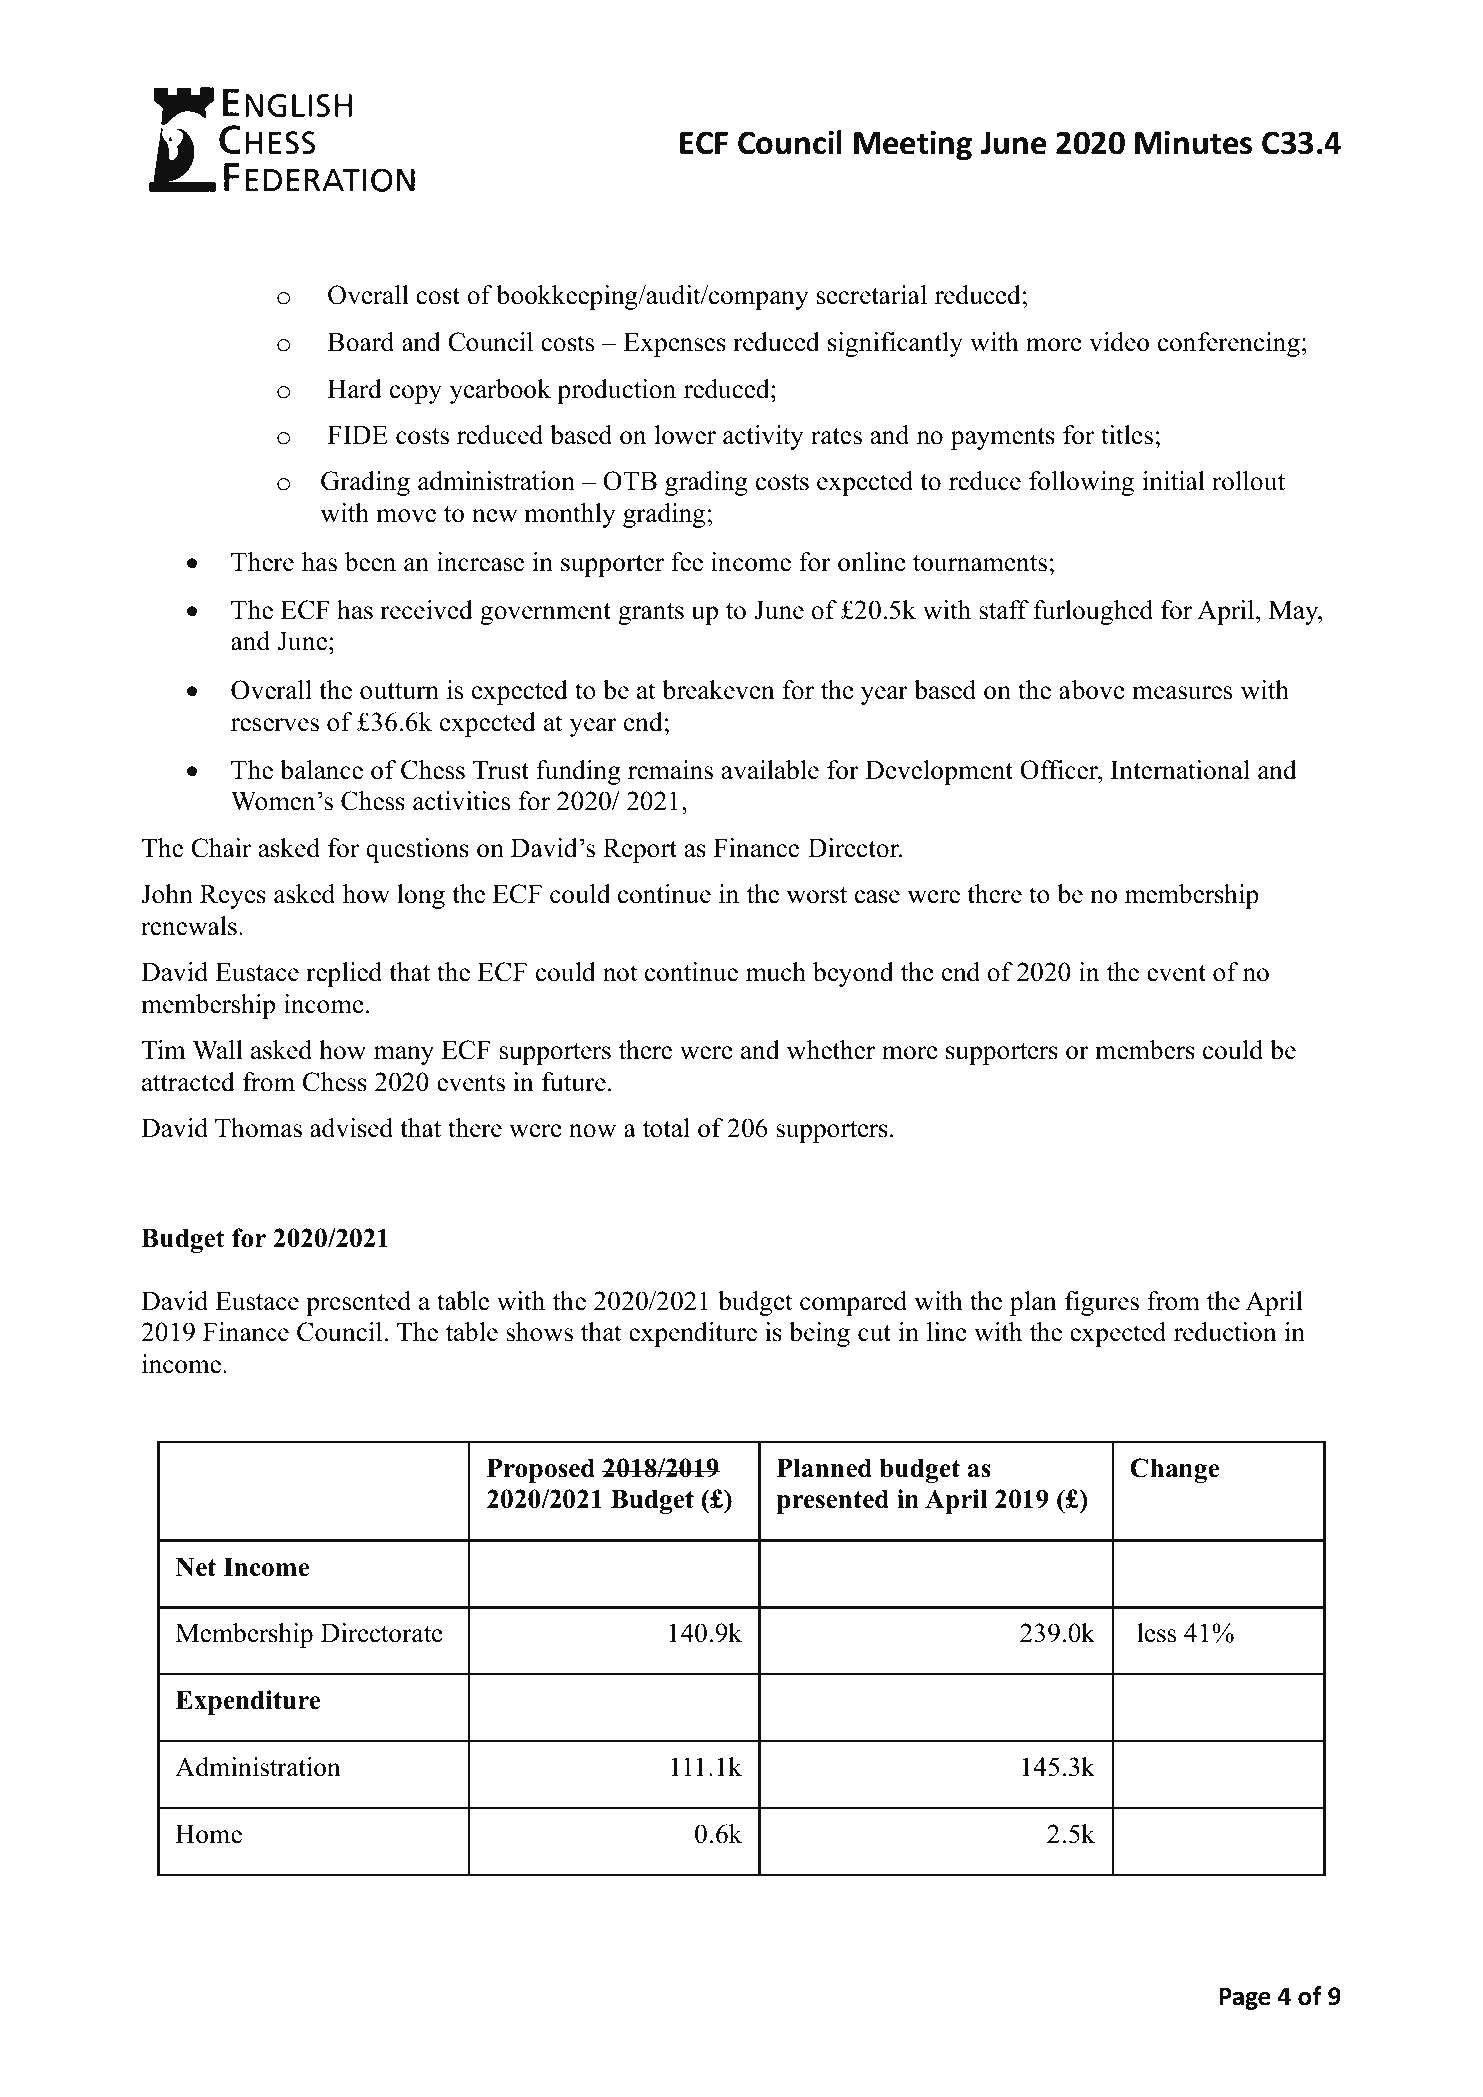 The height and width of the document is (2097, 1483). I want to click on Page, so click(1245, 1998).
